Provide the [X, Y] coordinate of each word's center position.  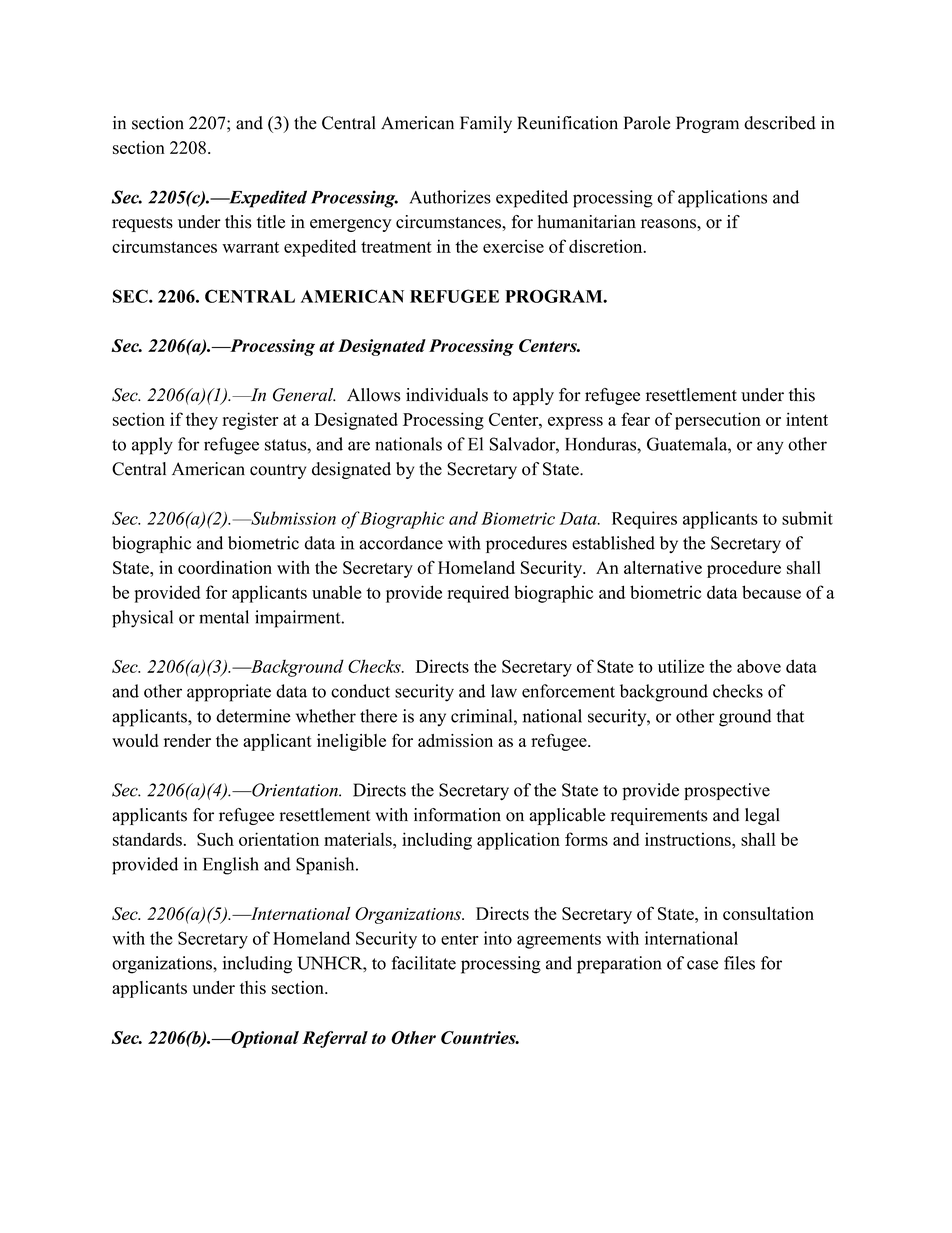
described [780, 123]
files [739, 963]
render [187, 740]
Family [486, 124]
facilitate [424, 963]
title [271, 222]
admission [455, 740]
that [790, 716]
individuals [447, 395]
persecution [718, 421]
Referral [335, 1039]
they [202, 421]
